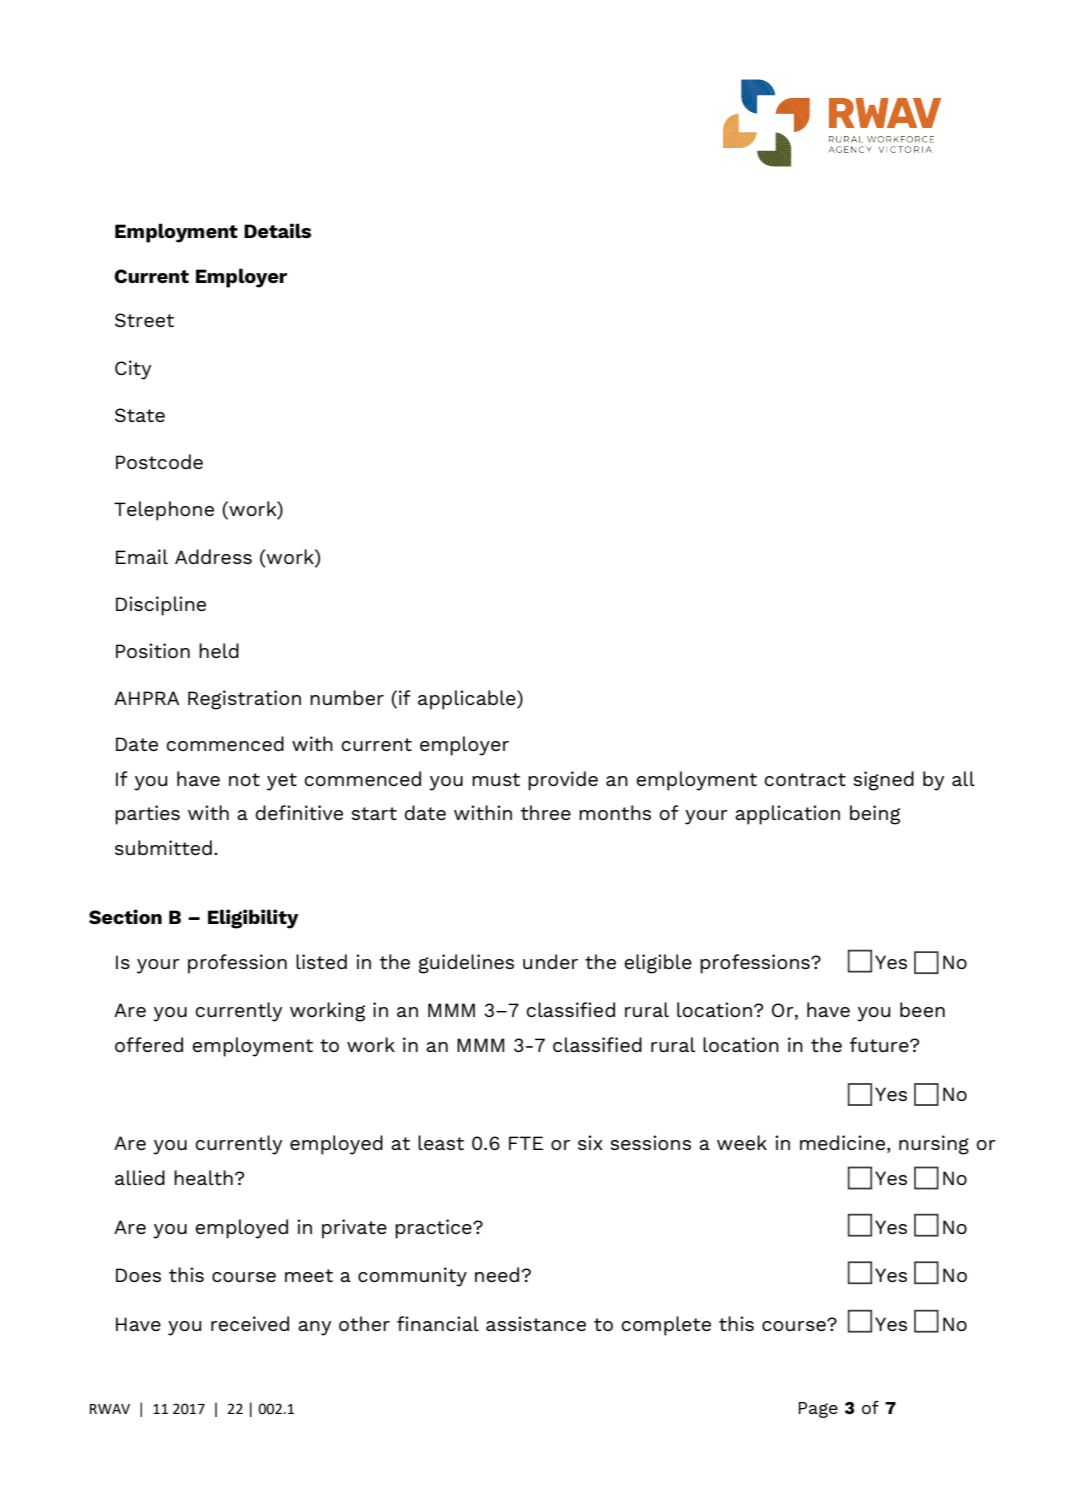 This screenshot has height=1506, width=1065. I want to click on must, so click(496, 779).
